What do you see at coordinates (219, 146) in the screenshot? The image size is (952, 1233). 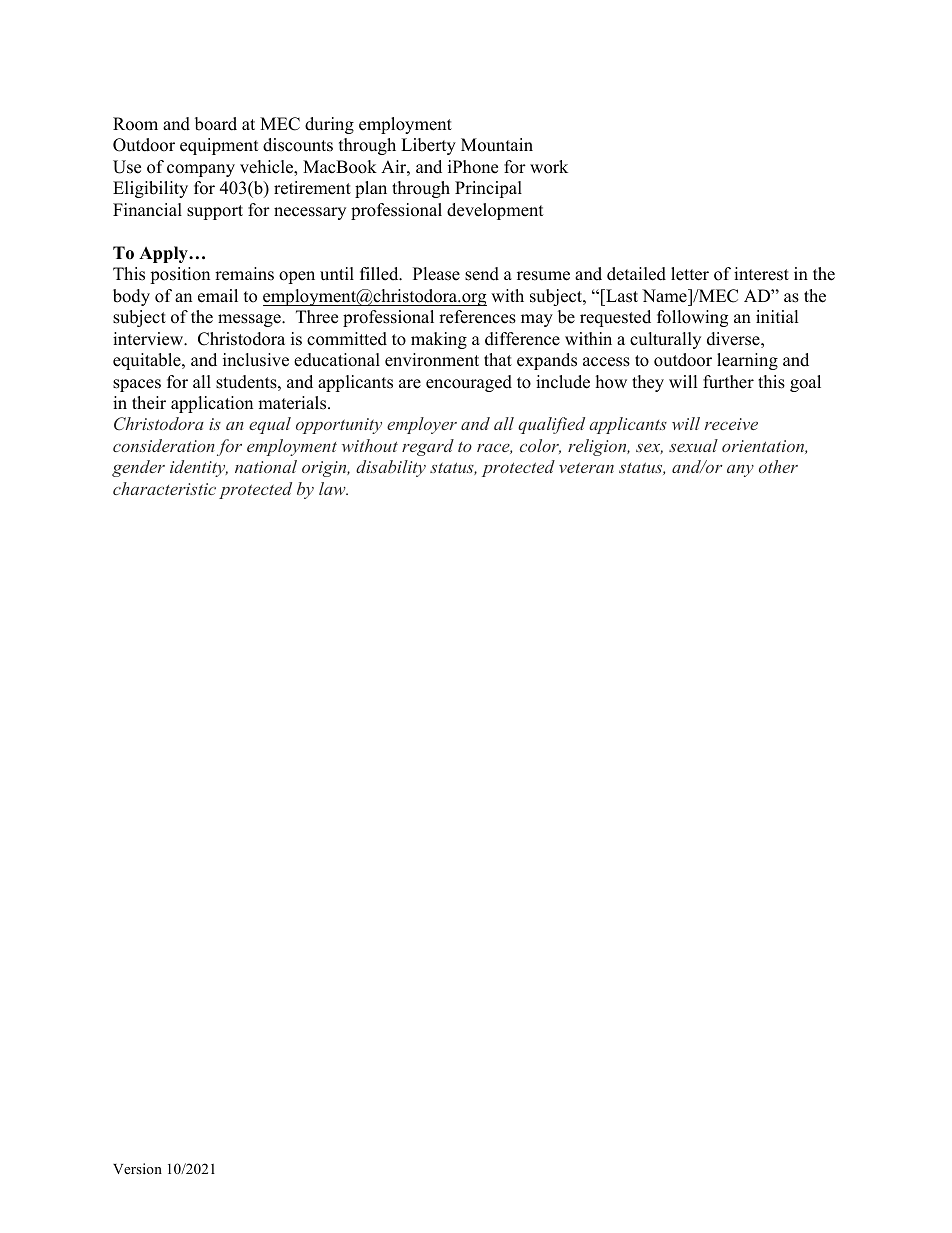 I see `equipment` at bounding box center [219, 146].
